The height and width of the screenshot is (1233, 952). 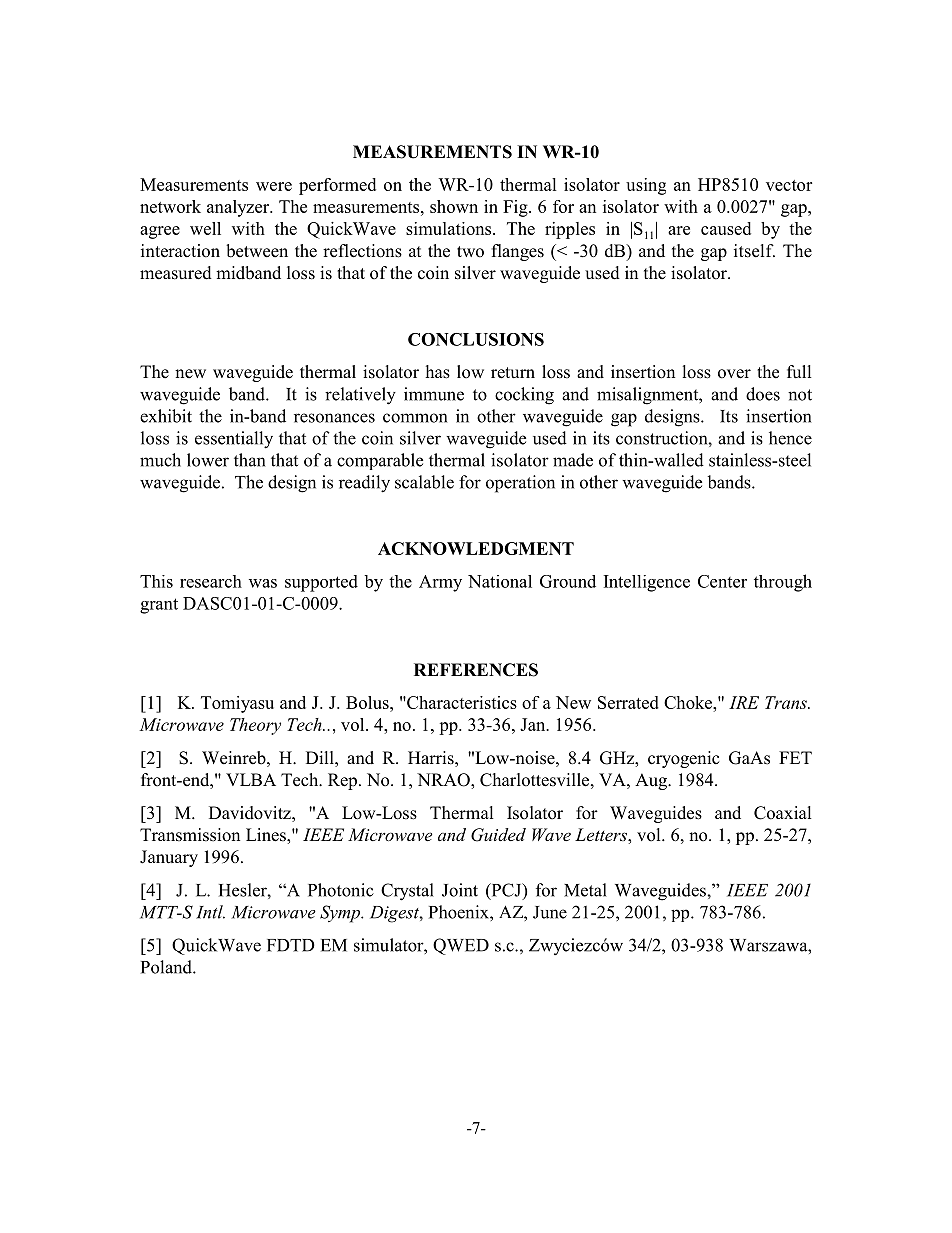 What do you see at coordinates (460, 912) in the screenshot?
I see `Phoenix` at bounding box center [460, 912].
